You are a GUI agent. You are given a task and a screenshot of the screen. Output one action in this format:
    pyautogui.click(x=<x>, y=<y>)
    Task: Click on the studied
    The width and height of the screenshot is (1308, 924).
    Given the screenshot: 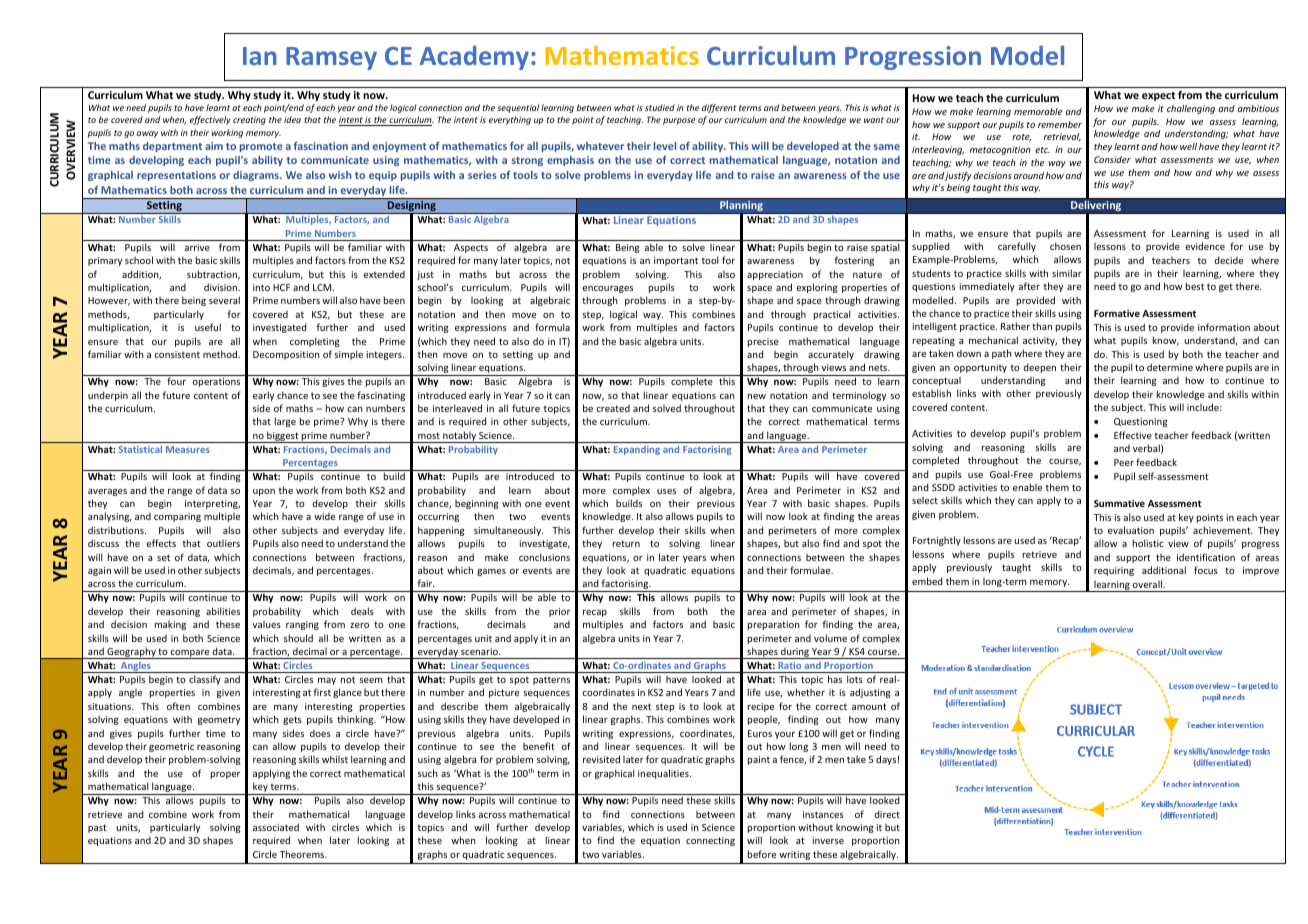 What is the action you would take?
    pyautogui.click(x=660, y=107)
